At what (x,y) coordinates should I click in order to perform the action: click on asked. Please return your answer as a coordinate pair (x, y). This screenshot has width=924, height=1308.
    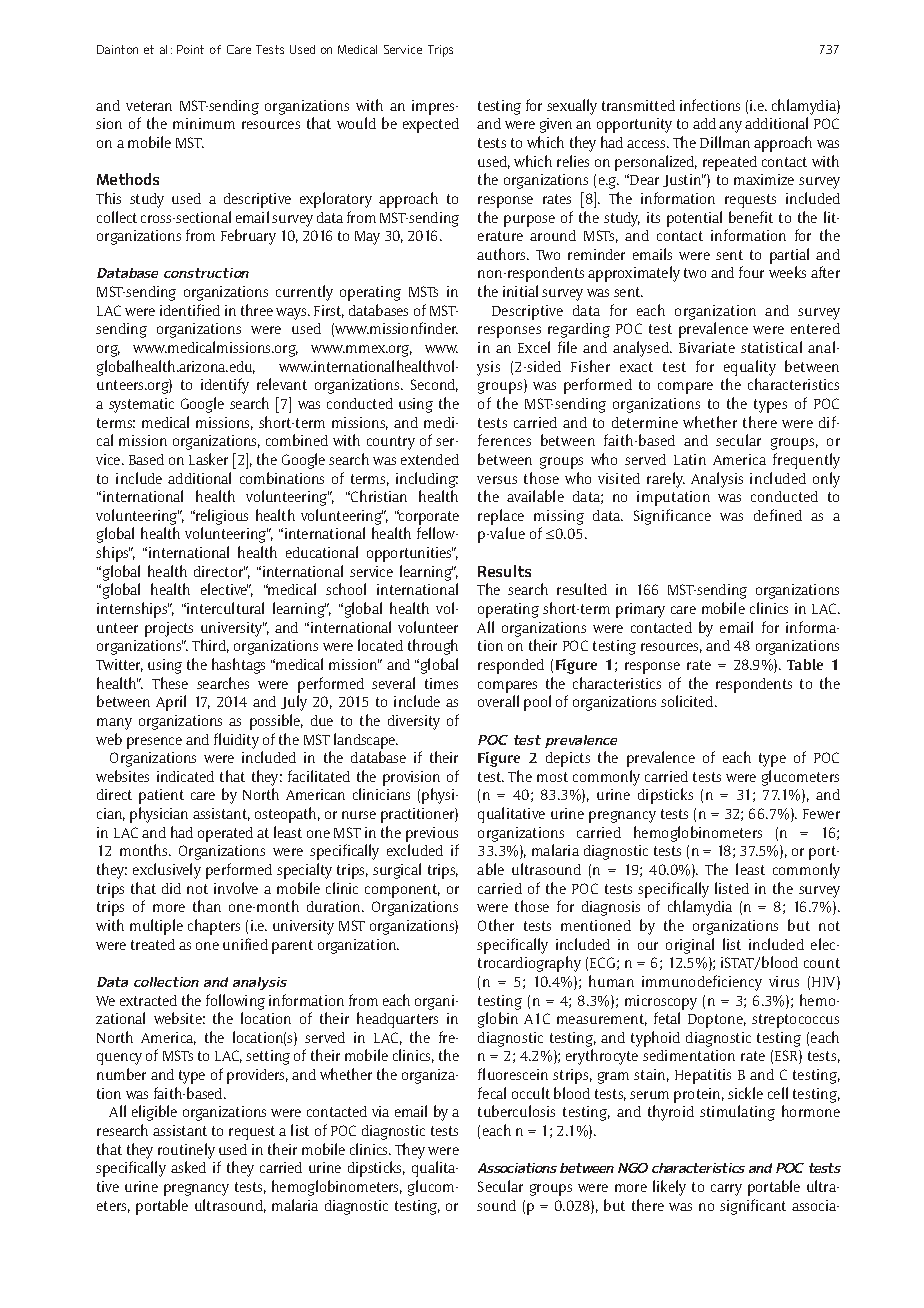
    Looking at the image, I should click on (188, 1167).
